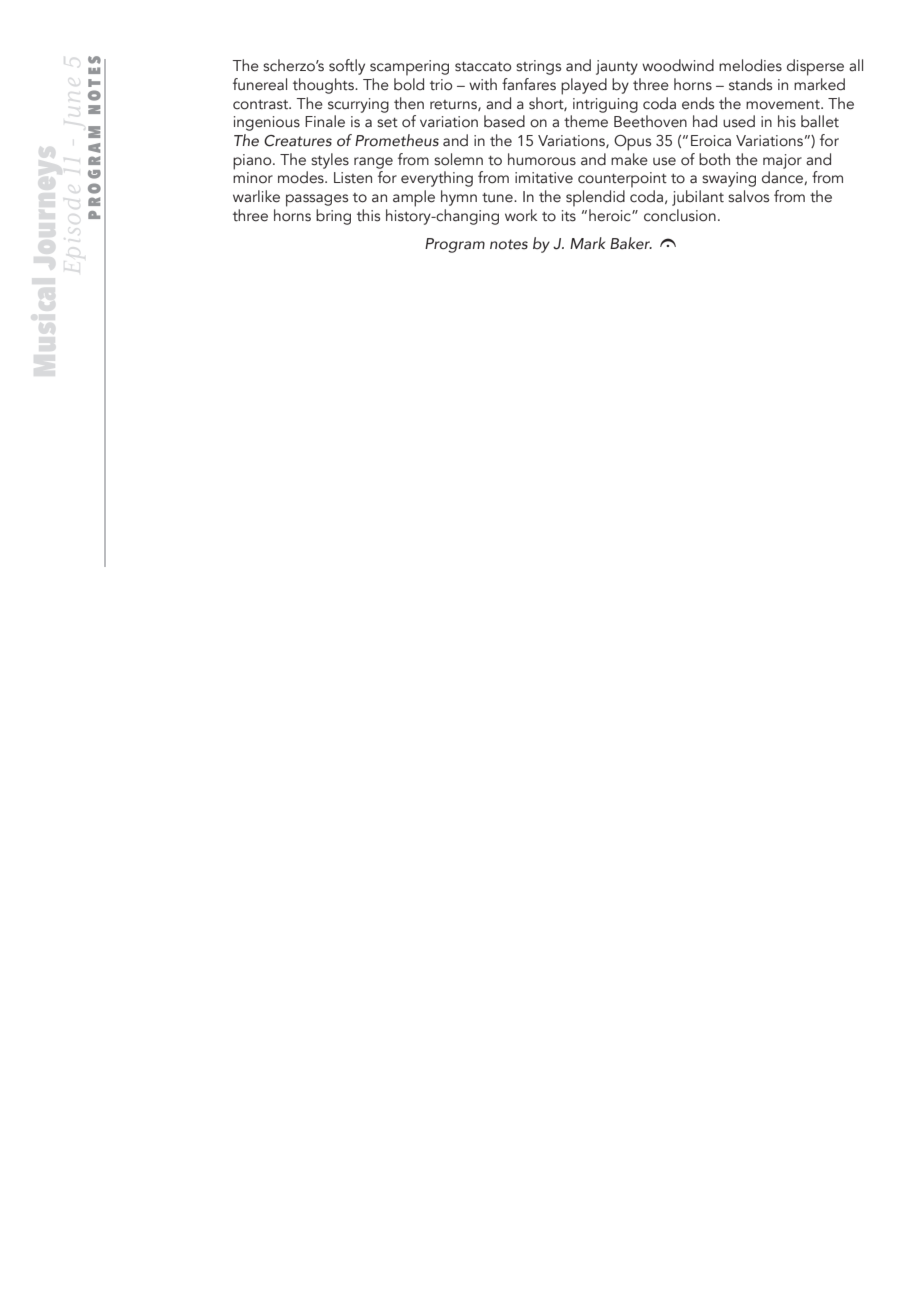  Describe the element at coordinates (333, 217) in the image. I see `bring` at that location.
